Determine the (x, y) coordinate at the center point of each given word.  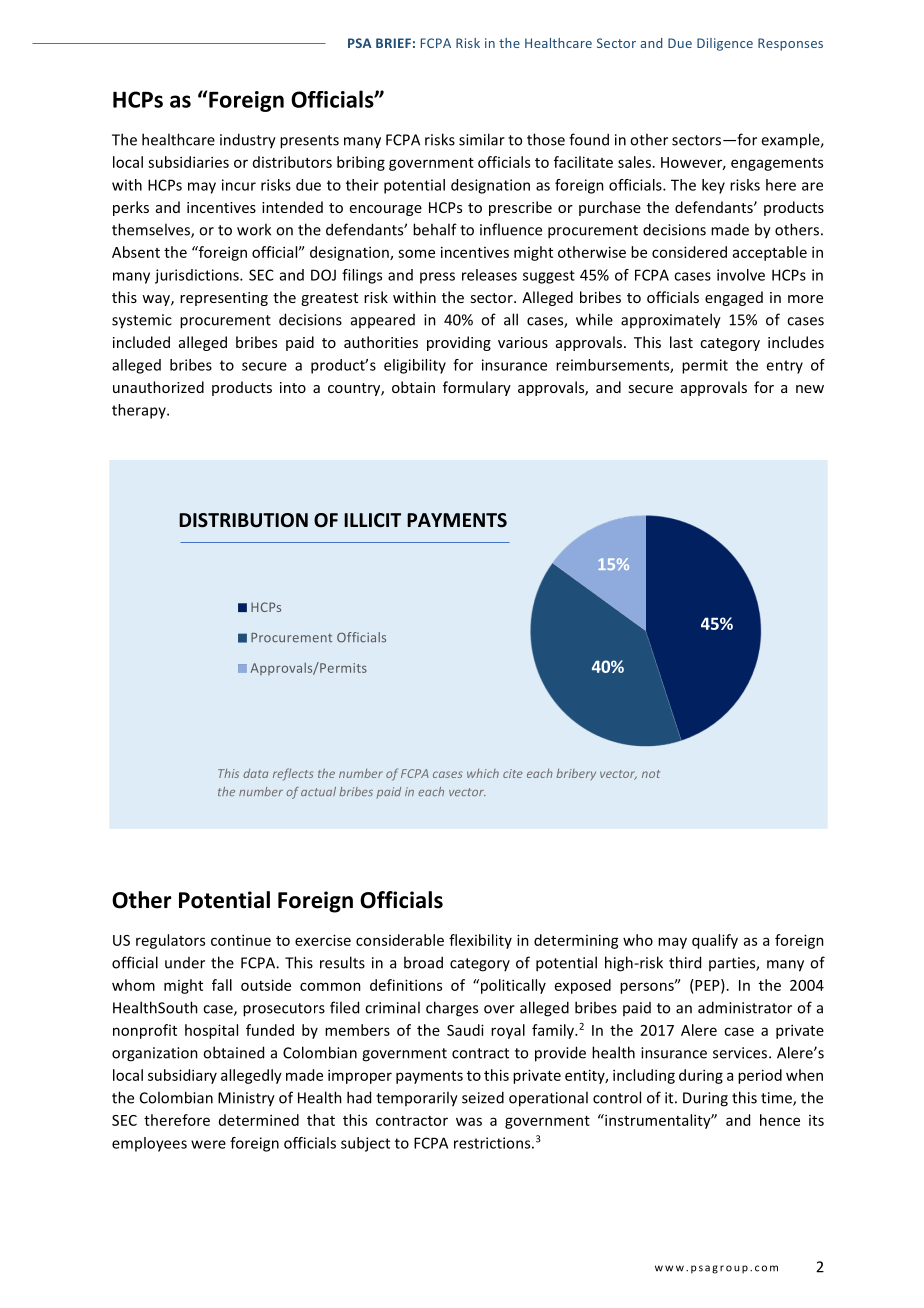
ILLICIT (372, 520)
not (651, 774)
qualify (715, 941)
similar (482, 139)
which (483, 773)
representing (224, 299)
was (469, 1121)
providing (459, 343)
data (255, 773)
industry (248, 141)
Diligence (725, 44)
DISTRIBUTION (243, 520)
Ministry (246, 1099)
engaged (734, 298)
